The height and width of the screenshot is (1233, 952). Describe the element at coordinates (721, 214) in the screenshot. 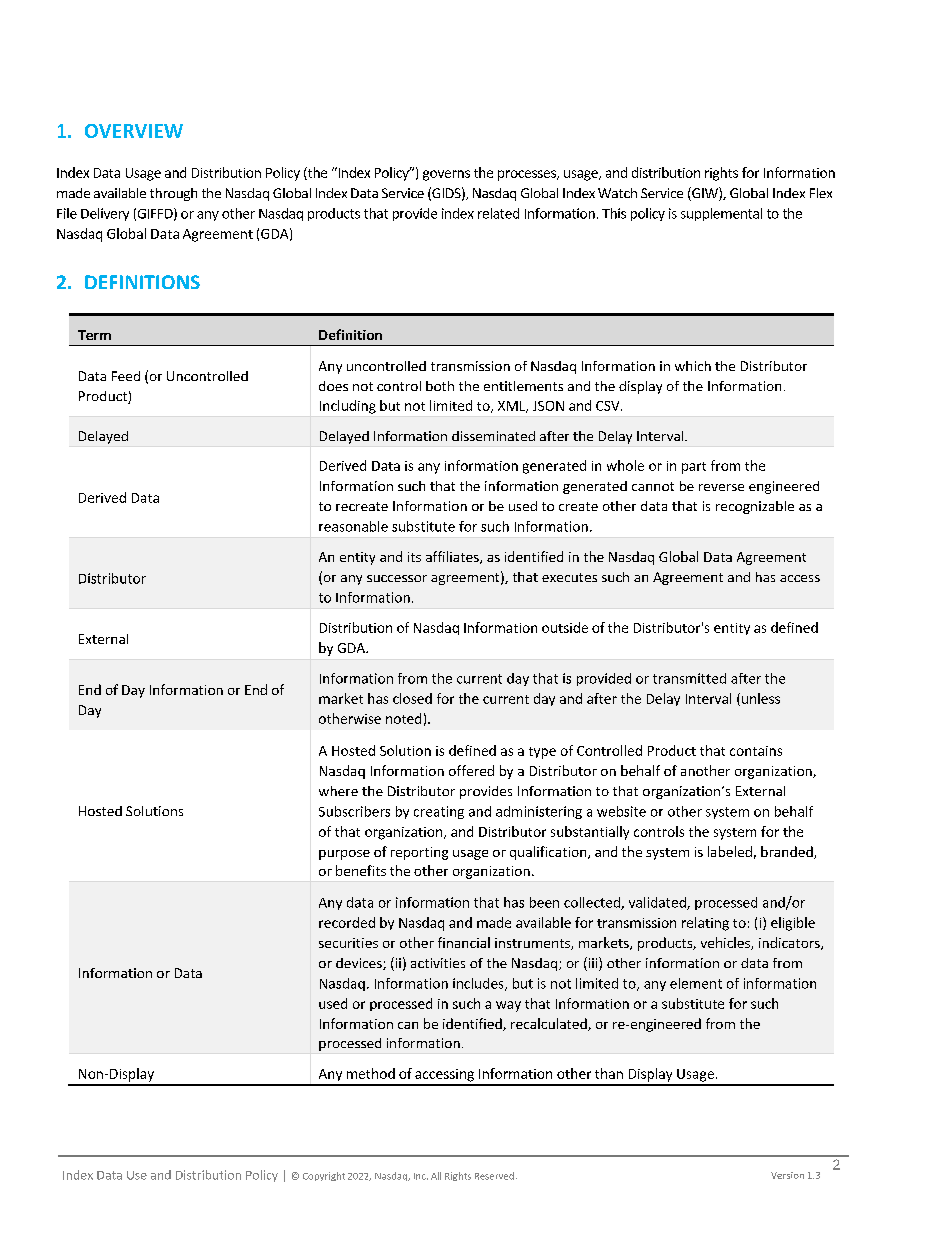

I see `supplemental` at that location.
